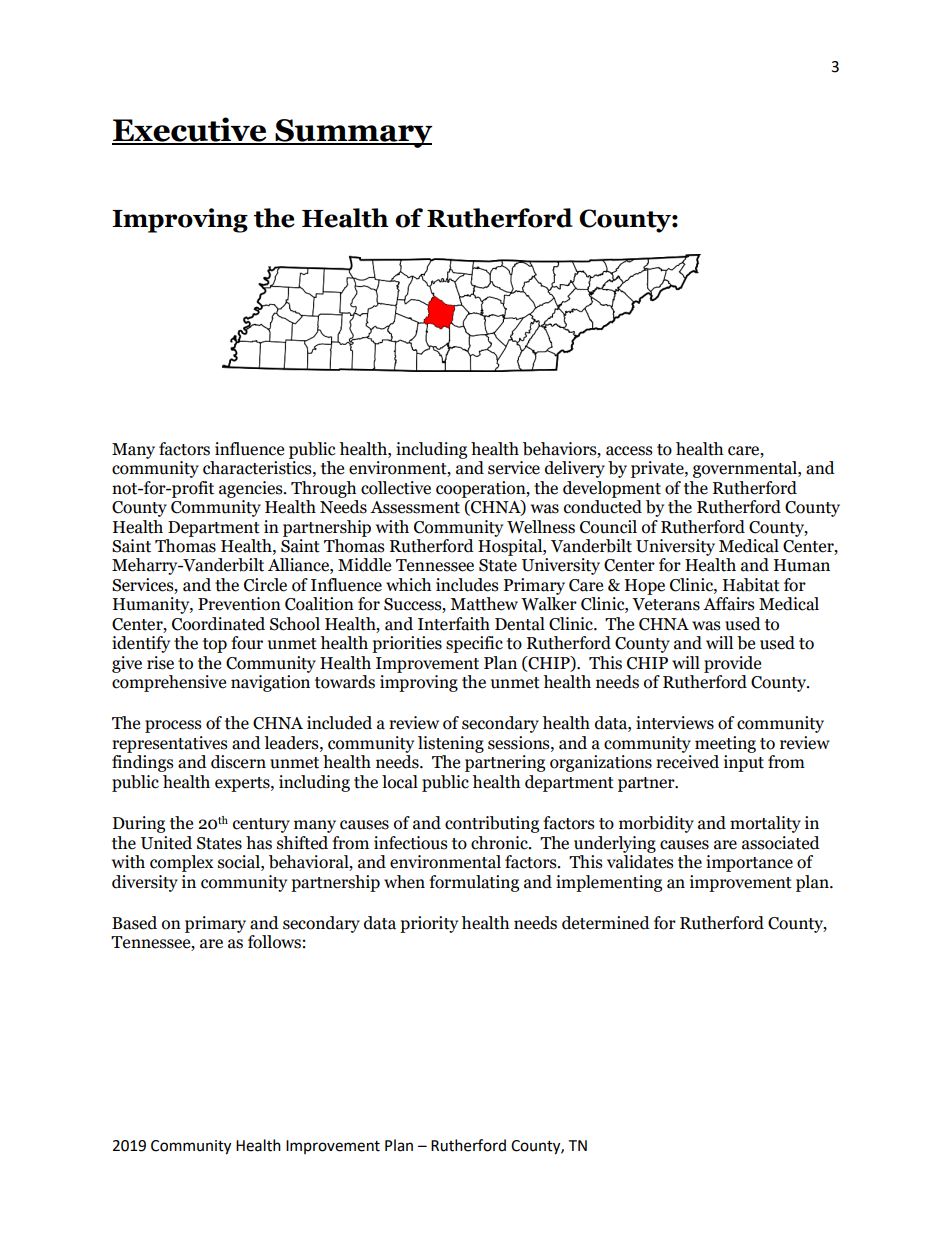 The width and height of the document is (952, 1233). What do you see at coordinates (396, 488) in the document?
I see `collective` at bounding box center [396, 488].
